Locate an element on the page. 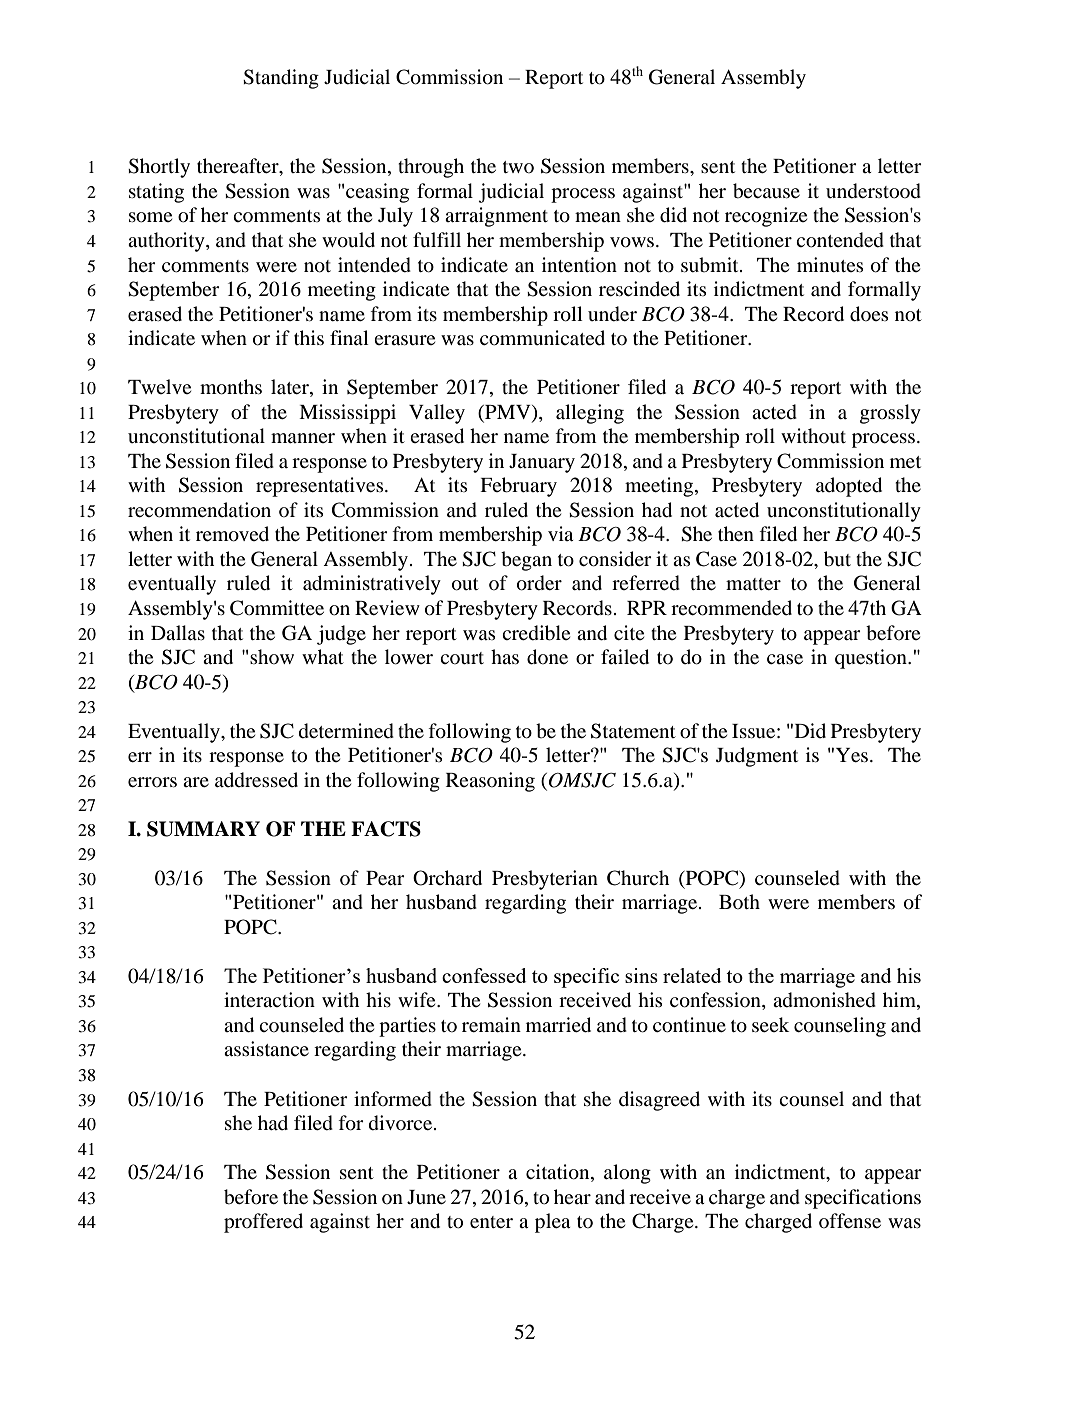 The width and height of the page is (1088, 1408). two is located at coordinates (518, 167).
